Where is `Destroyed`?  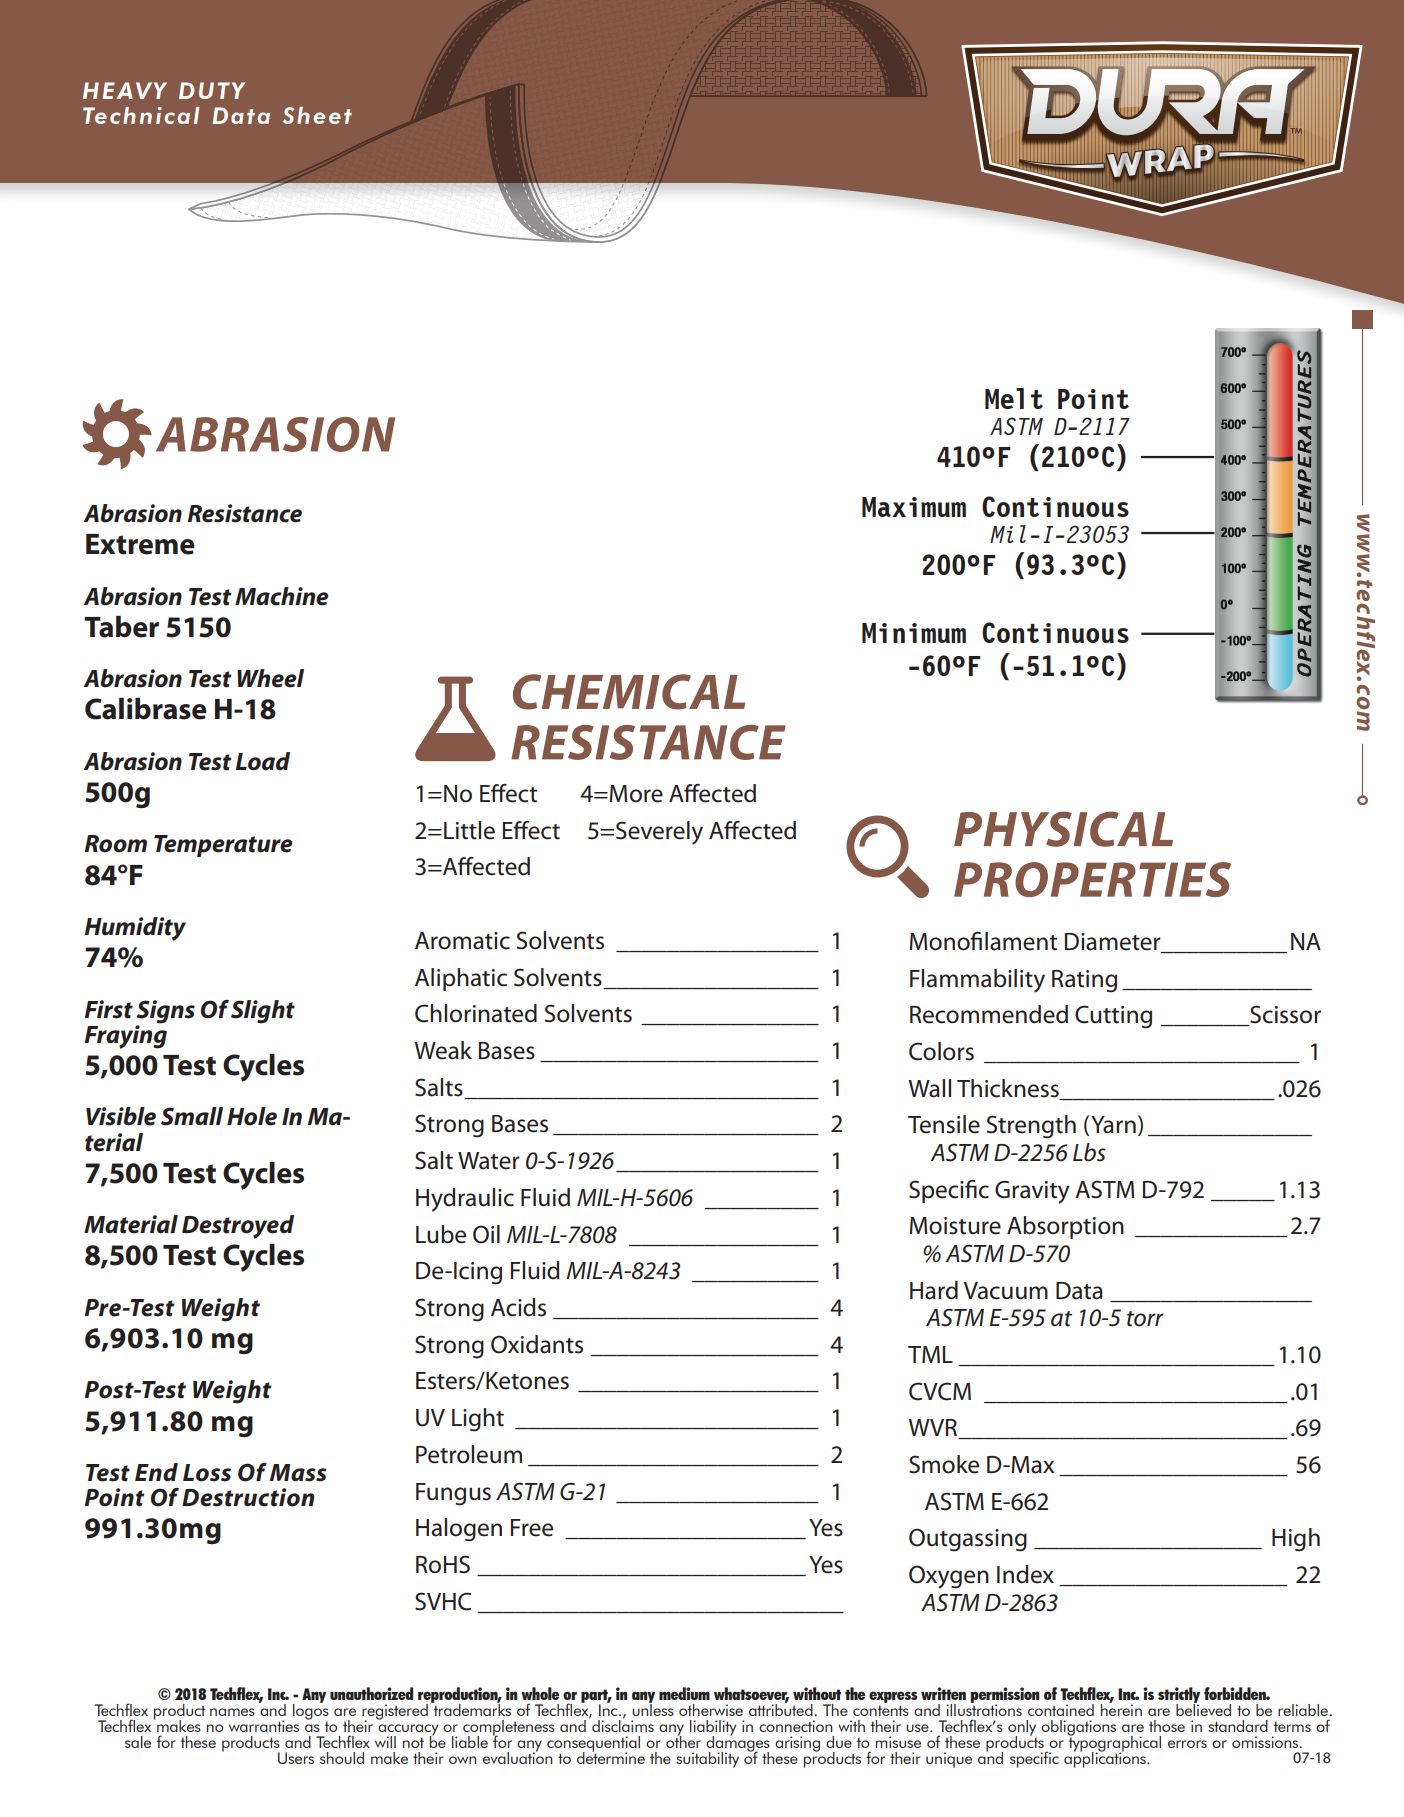 Destroyed is located at coordinates (238, 1227).
